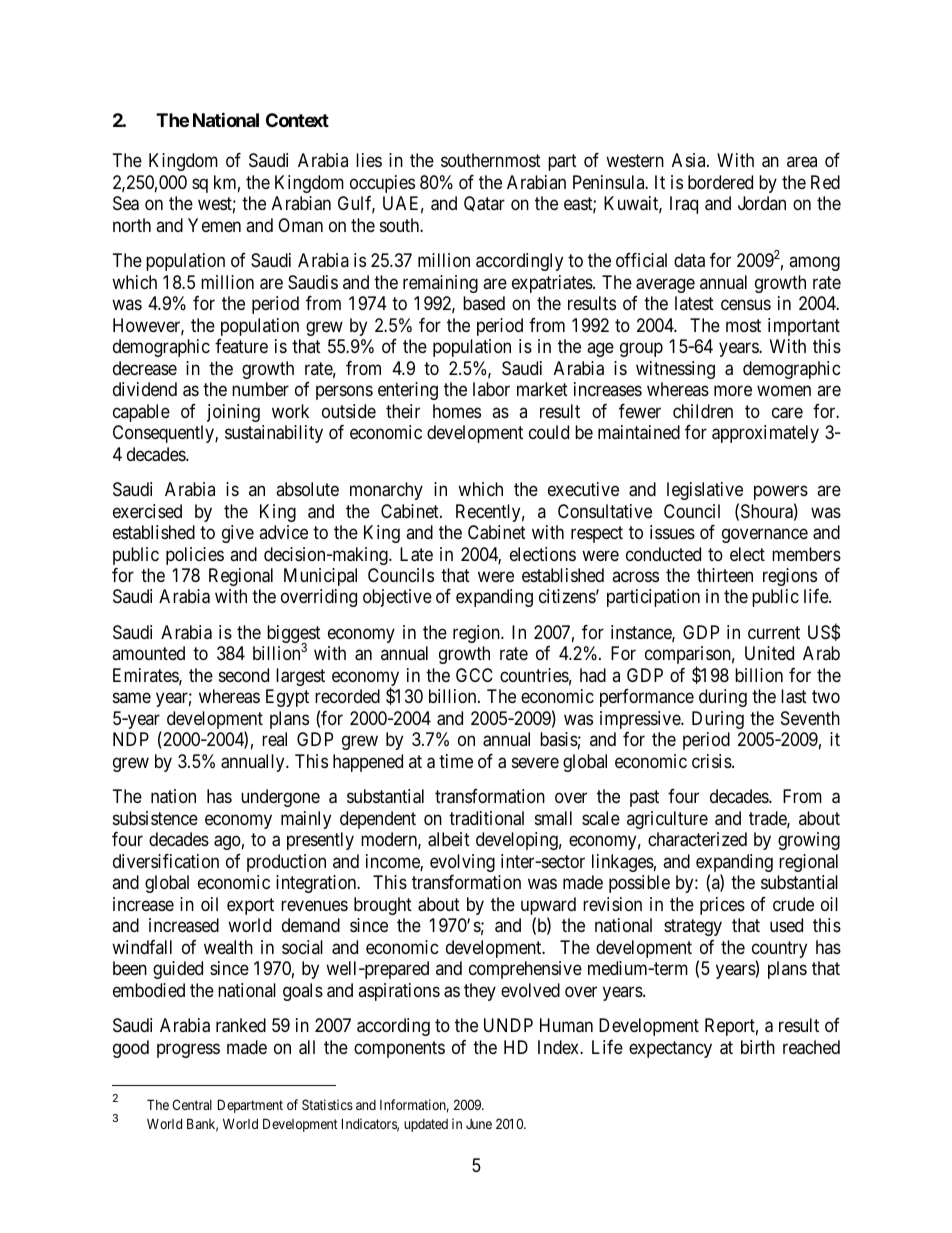  I want to click on crisis, so click(712, 761).
